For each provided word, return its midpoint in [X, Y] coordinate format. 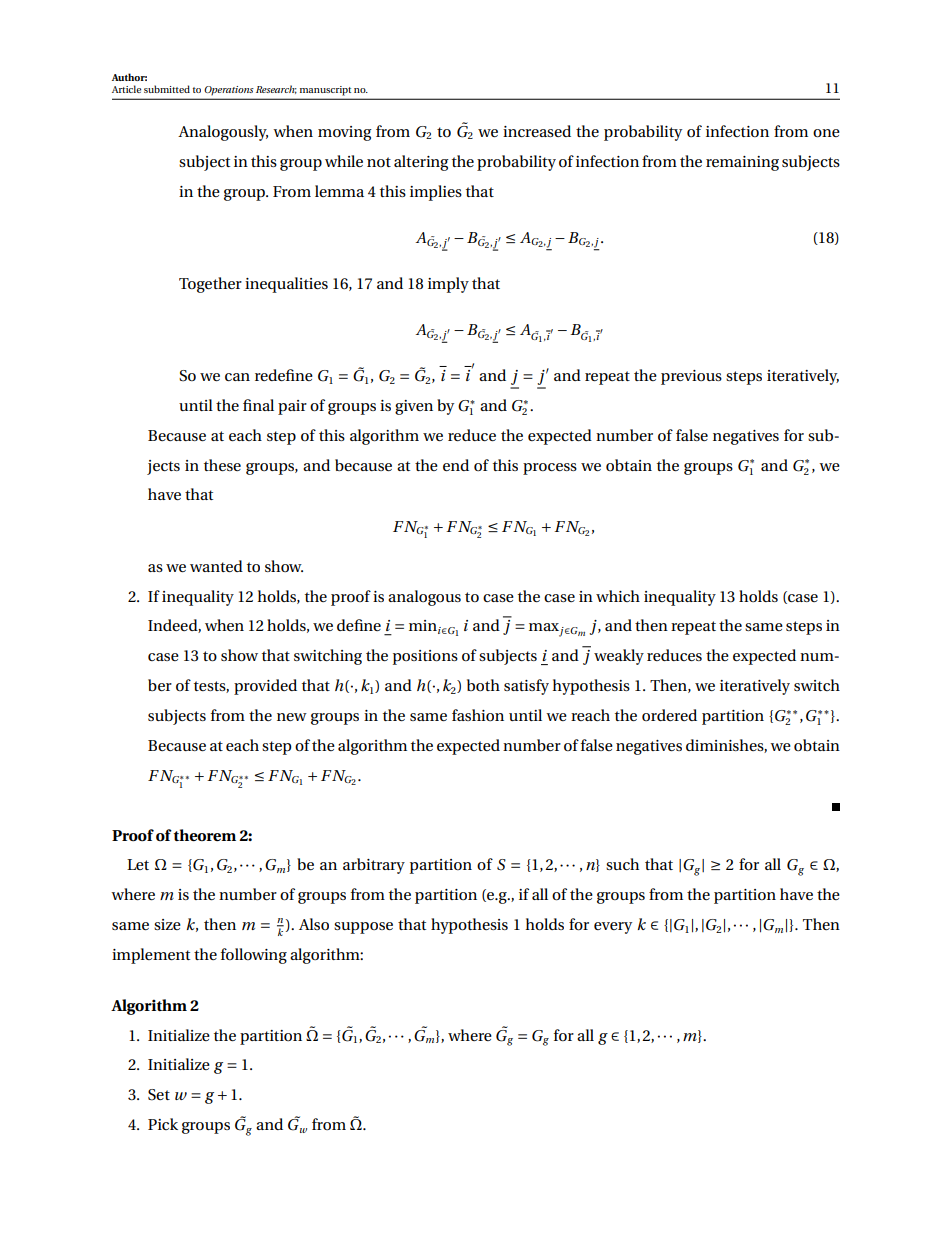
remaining [742, 163]
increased [537, 131]
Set [159, 1095]
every [613, 928]
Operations [229, 90]
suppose [363, 928]
